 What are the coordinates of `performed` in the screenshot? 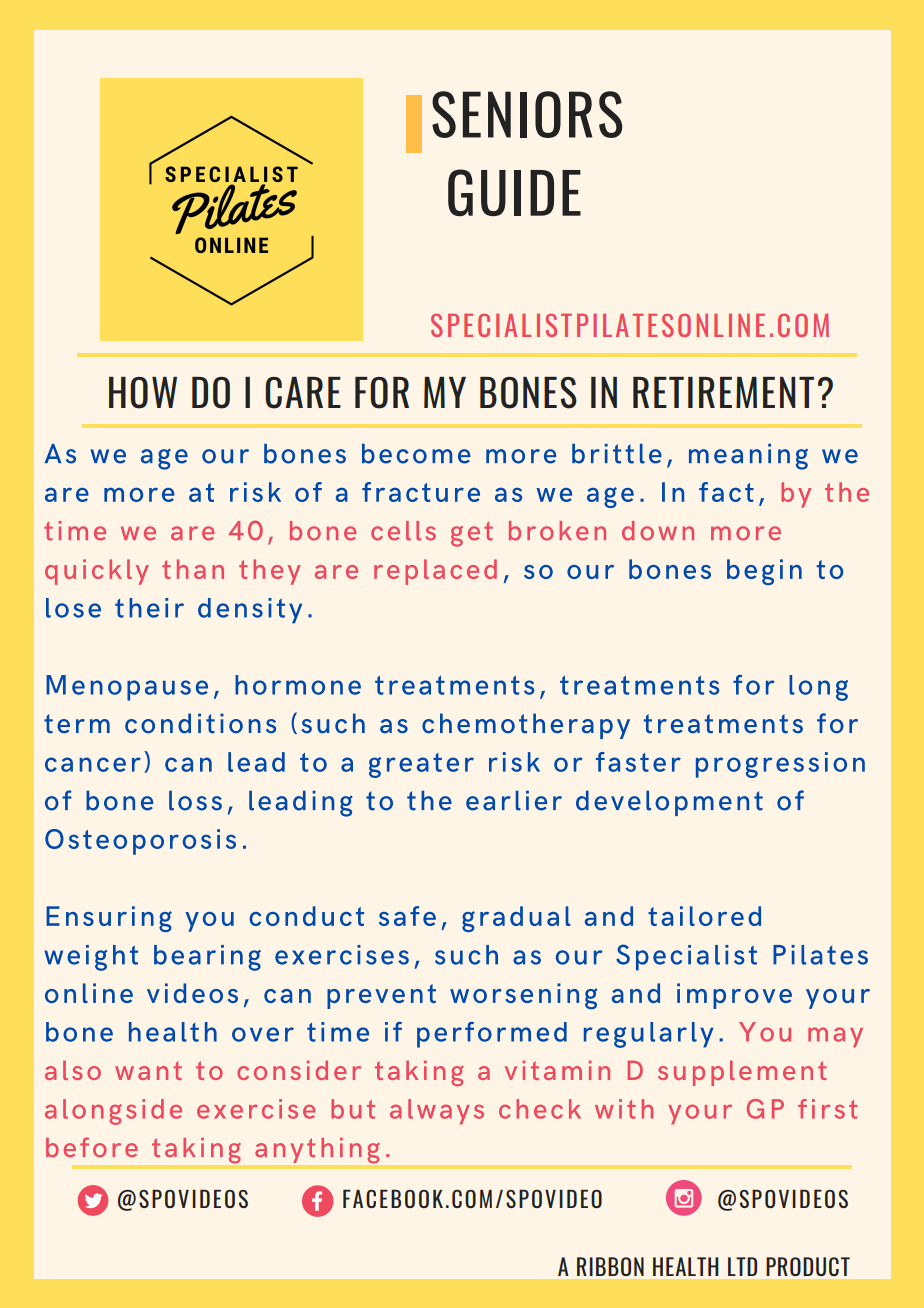 It's located at (492, 1035).
